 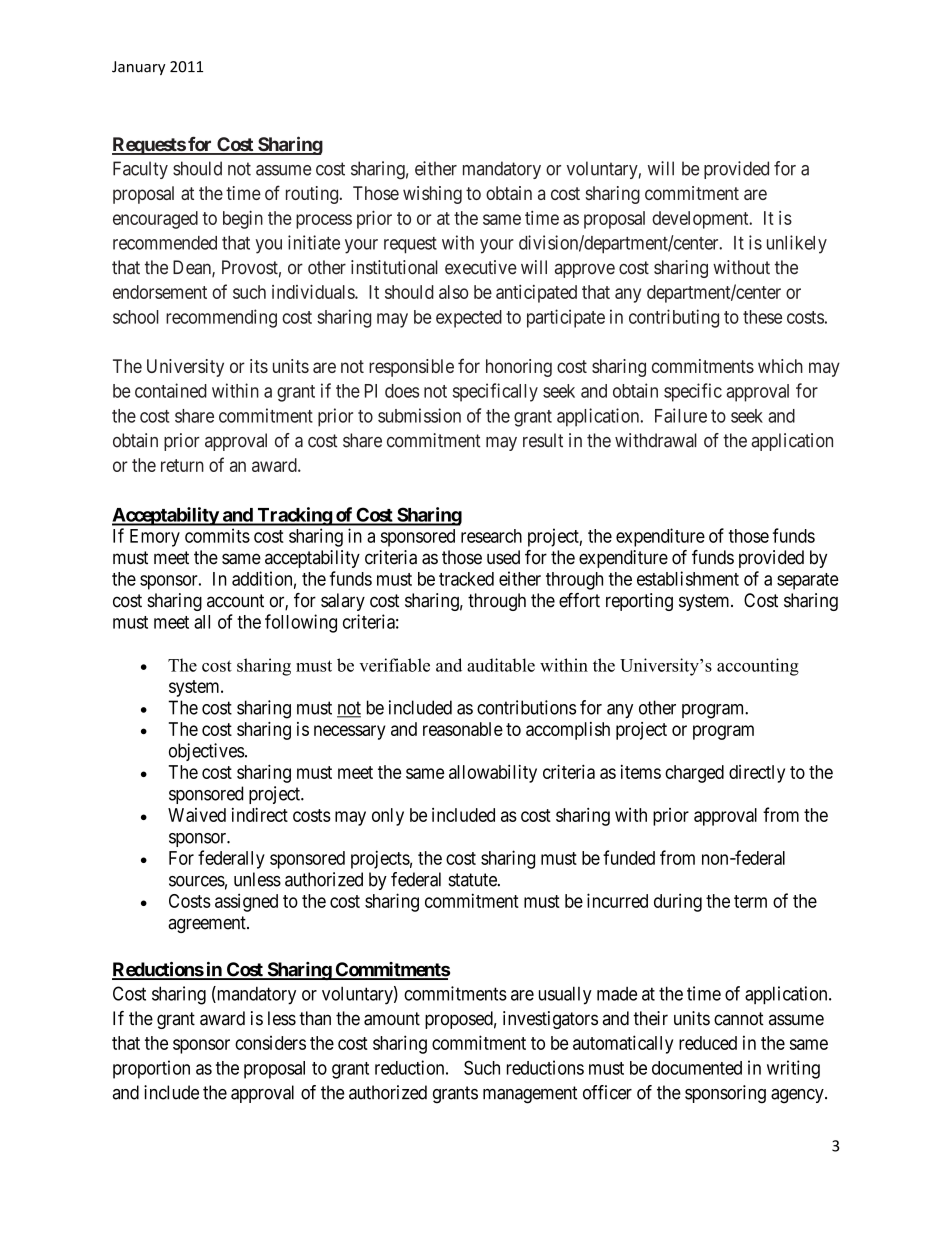 What do you see at coordinates (466, 579) in the screenshot?
I see `tracked` at bounding box center [466, 579].
